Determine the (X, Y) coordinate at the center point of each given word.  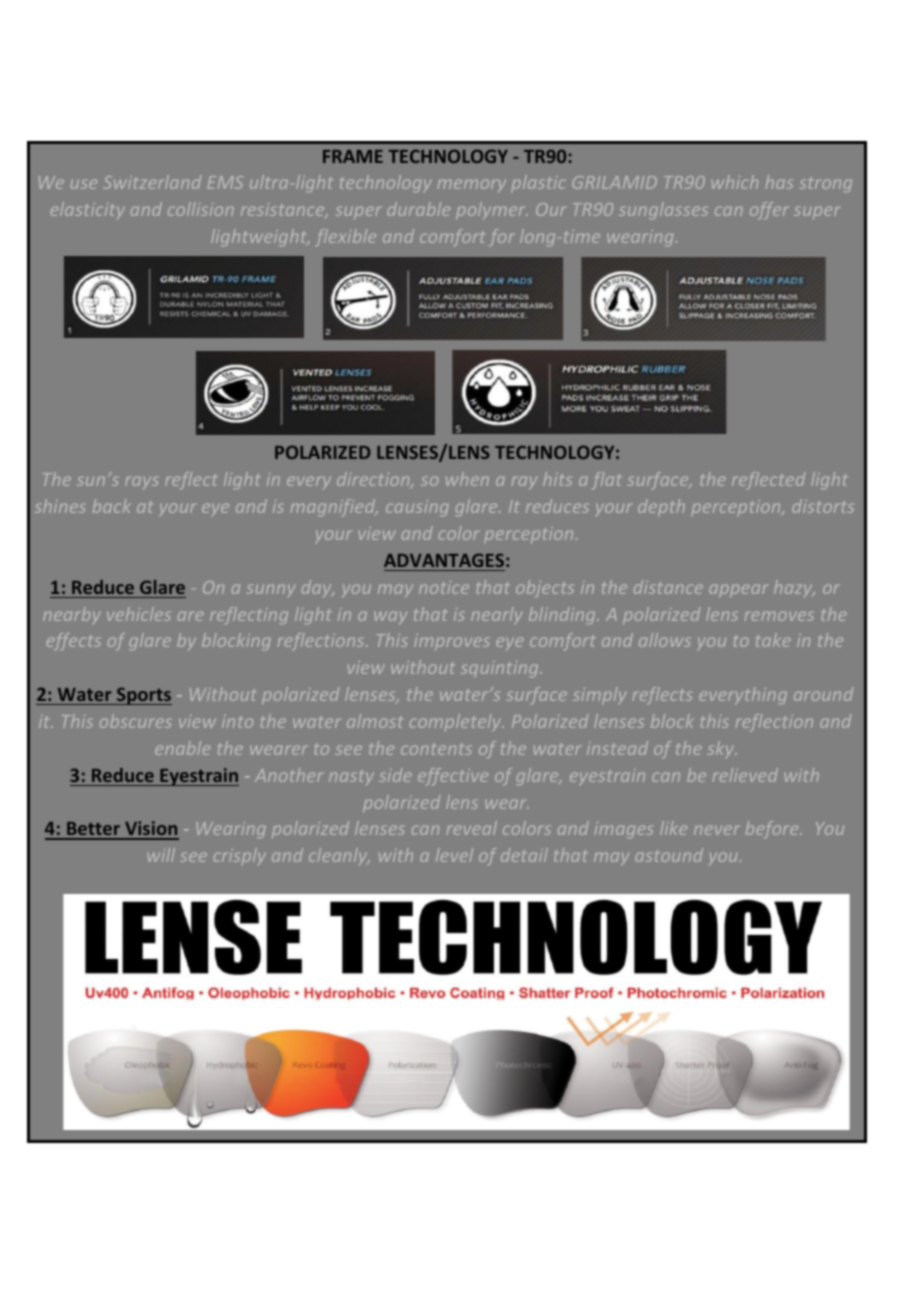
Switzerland (152, 182)
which (735, 182)
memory (472, 185)
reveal (472, 828)
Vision (151, 830)
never (717, 830)
